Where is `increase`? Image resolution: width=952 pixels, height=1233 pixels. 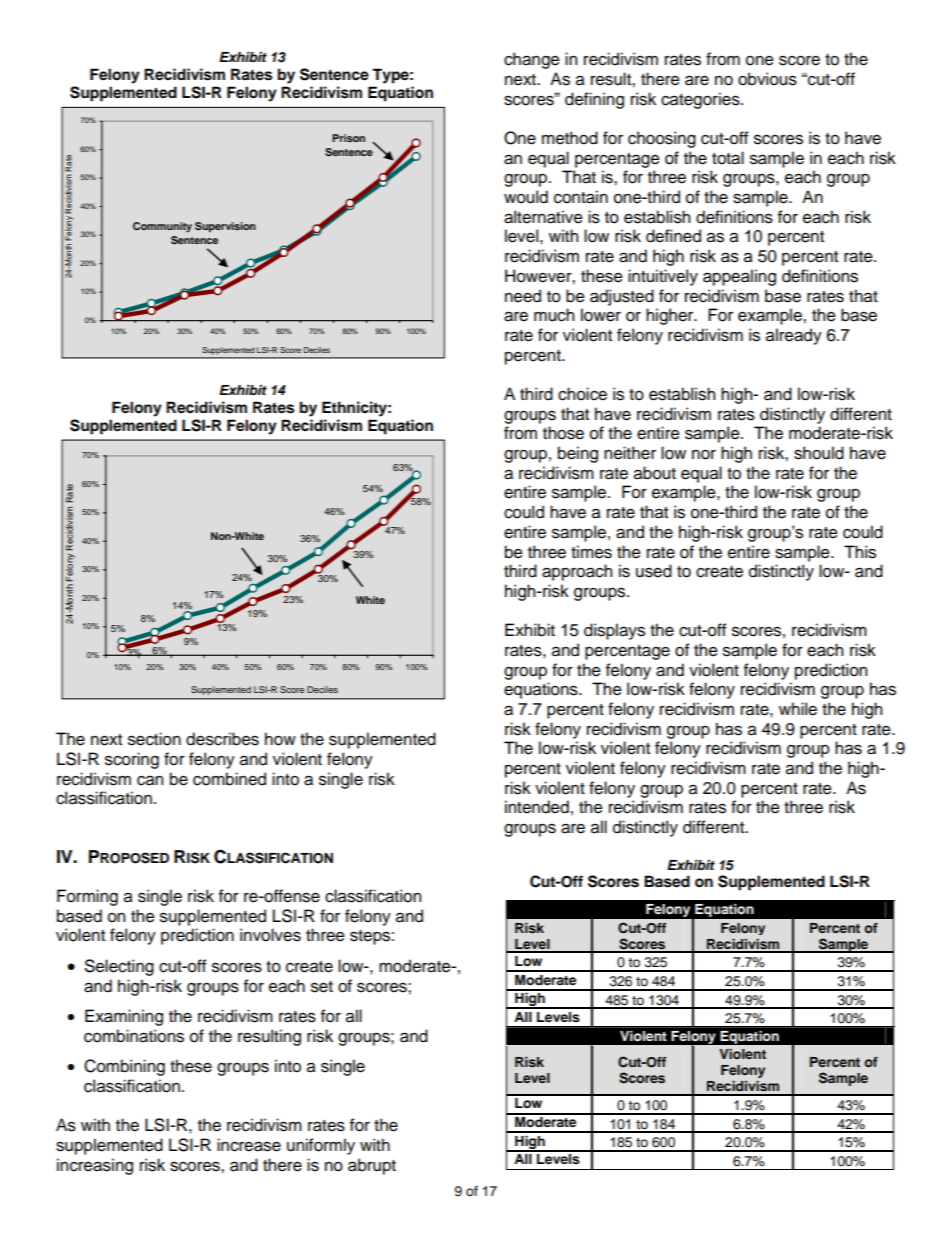
increase is located at coordinates (249, 1145).
